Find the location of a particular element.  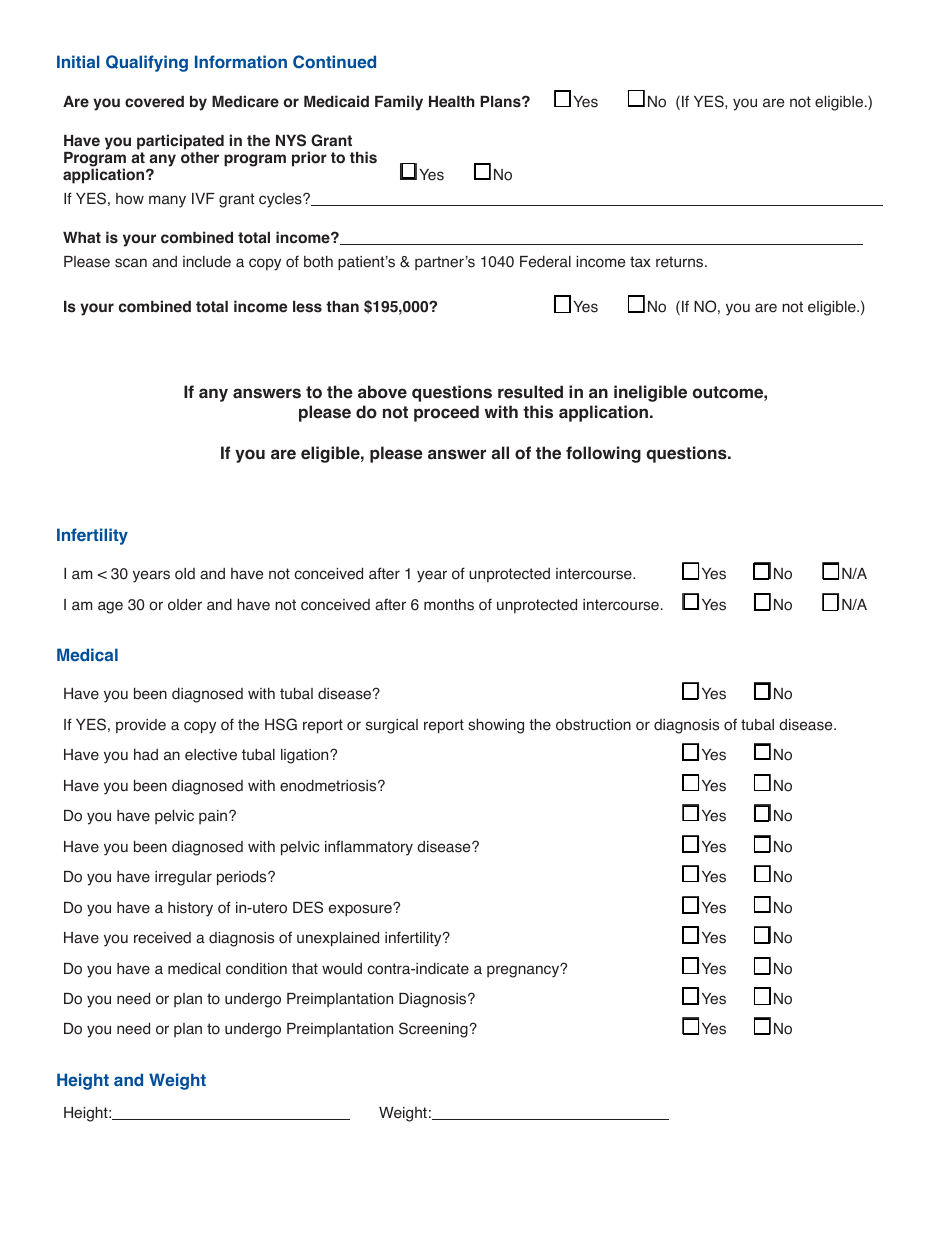

surgical is located at coordinates (392, 726).
